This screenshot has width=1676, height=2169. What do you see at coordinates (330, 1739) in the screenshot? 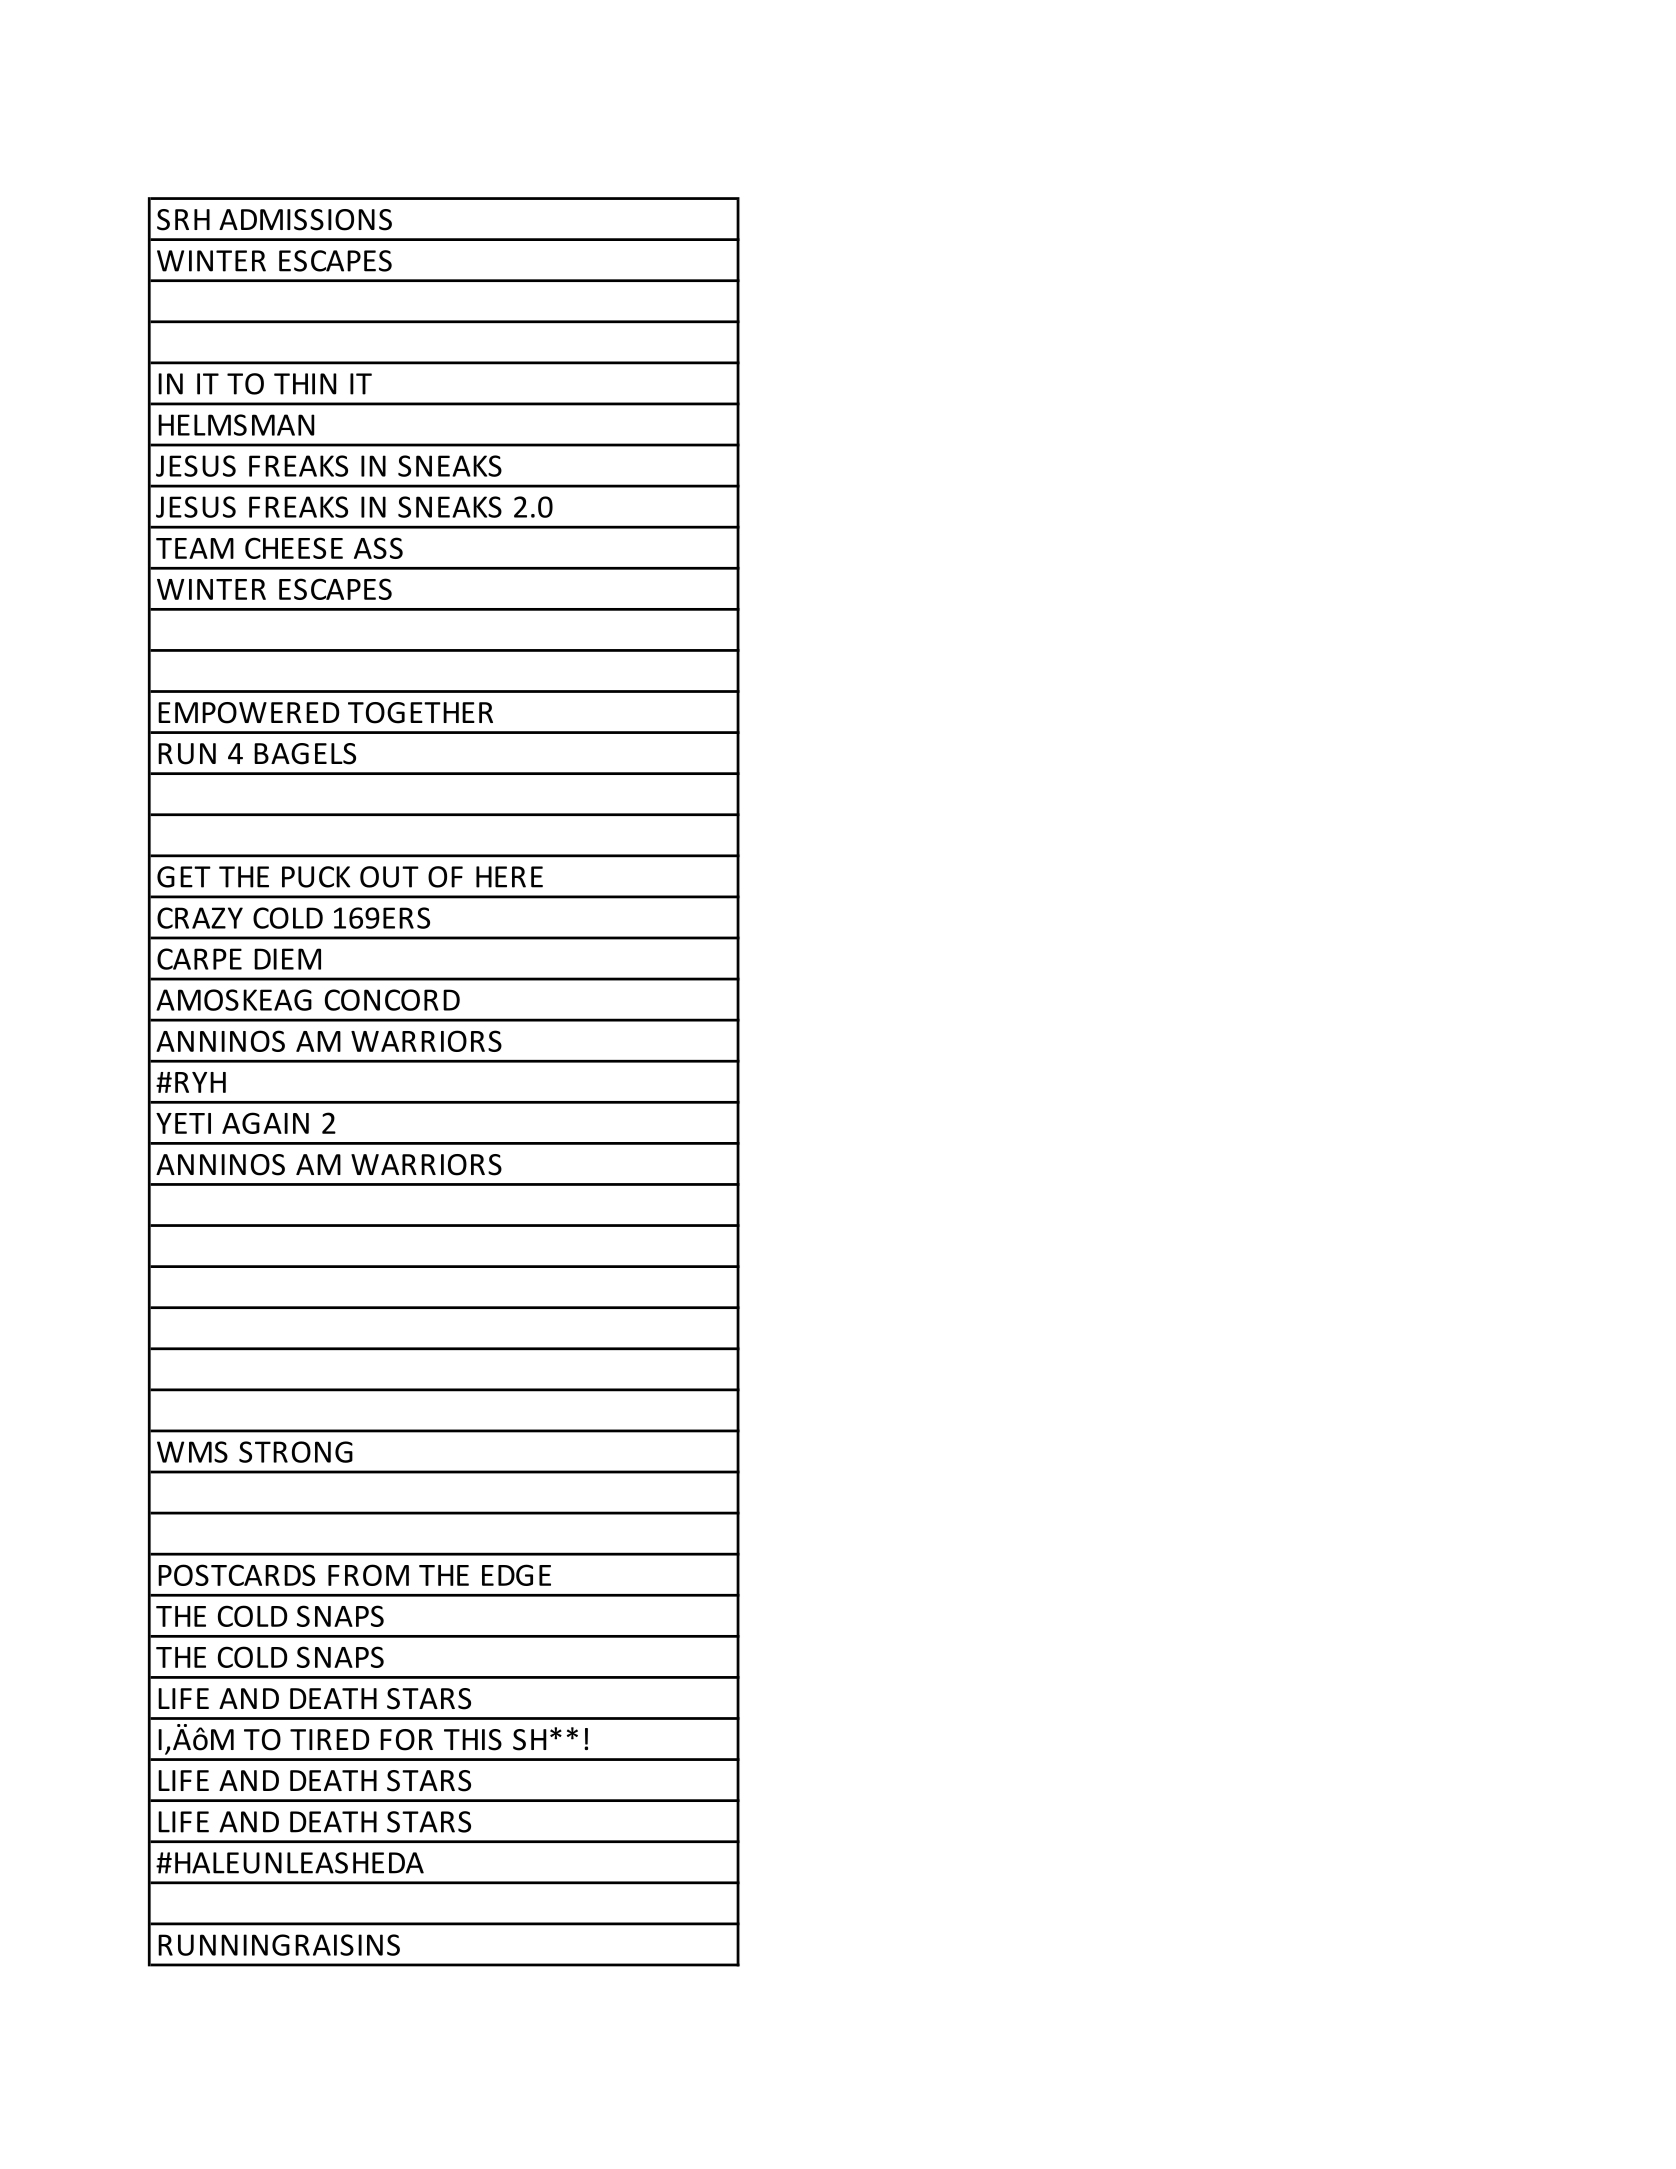
I see `TIRED` at bounding box center [330, 1739].
